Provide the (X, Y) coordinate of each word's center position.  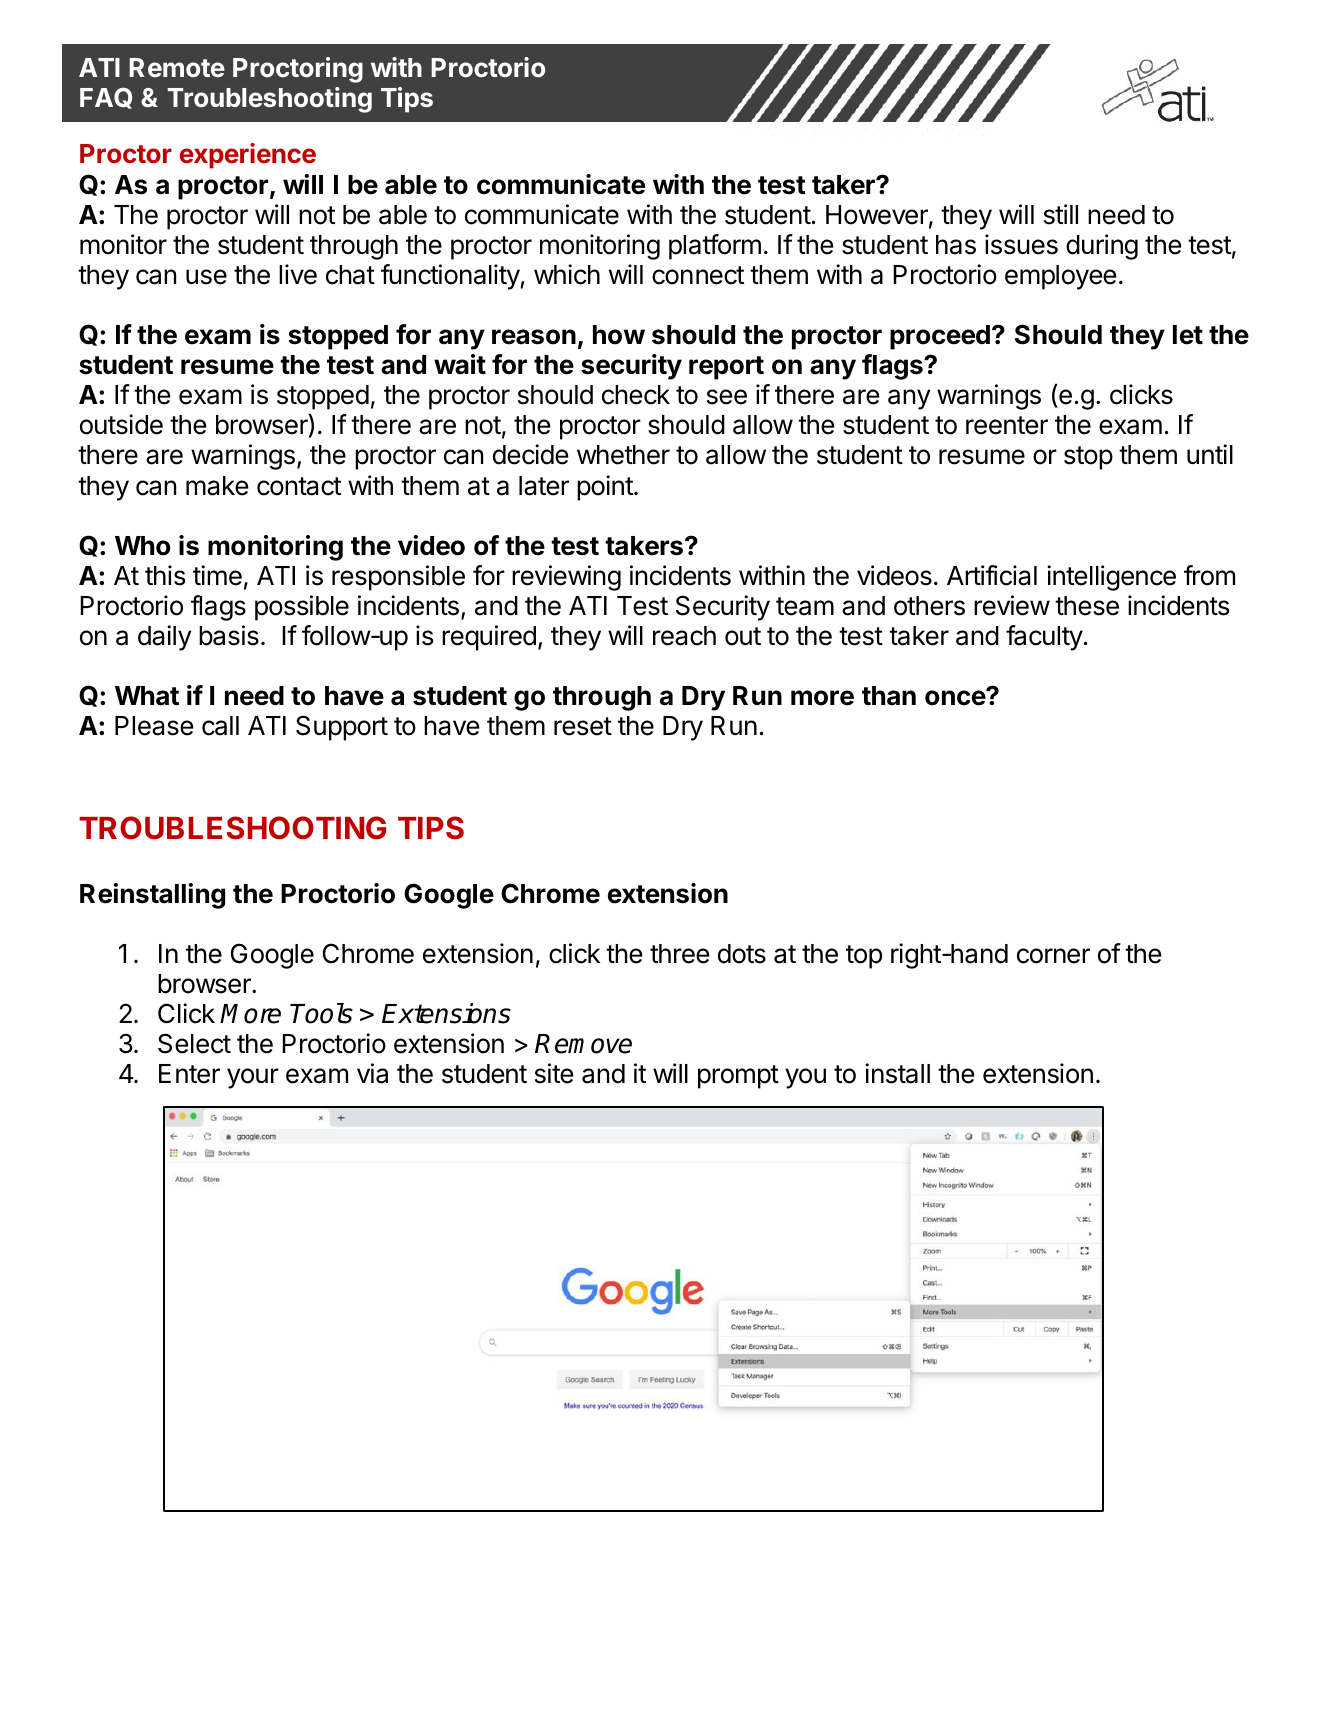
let (1188, 335)
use (206, 277)
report (726, 368)
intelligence (1111, 578)
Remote (177, 67)
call (220, 726)
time (217, 575)
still (1061, 214)
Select (194, 1043)
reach (684, 636)
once (956, 697)
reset (583, 726)
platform (715, 247)
